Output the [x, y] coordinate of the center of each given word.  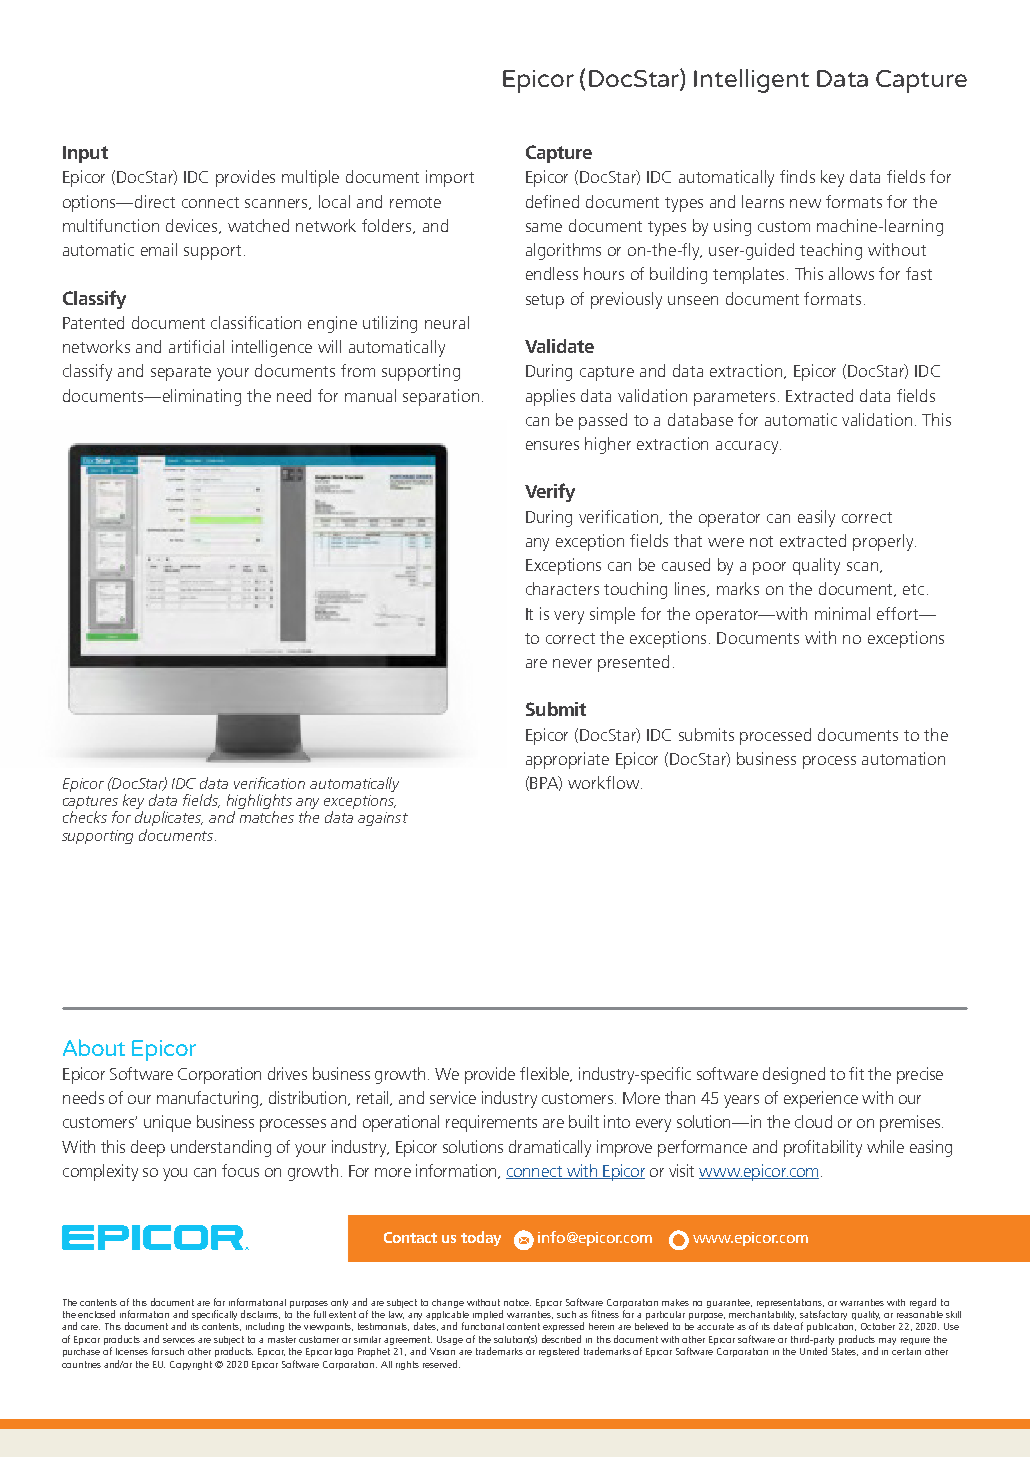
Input [85, 154]
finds [797, 176]
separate [181, 373]
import [450, 178]
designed [794, 1075]
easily [816, 518]
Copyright [191, 1365]
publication [831, 1327]
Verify [550, 492]
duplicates [169, 818]
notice [517, 1302]
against [383, 819]
